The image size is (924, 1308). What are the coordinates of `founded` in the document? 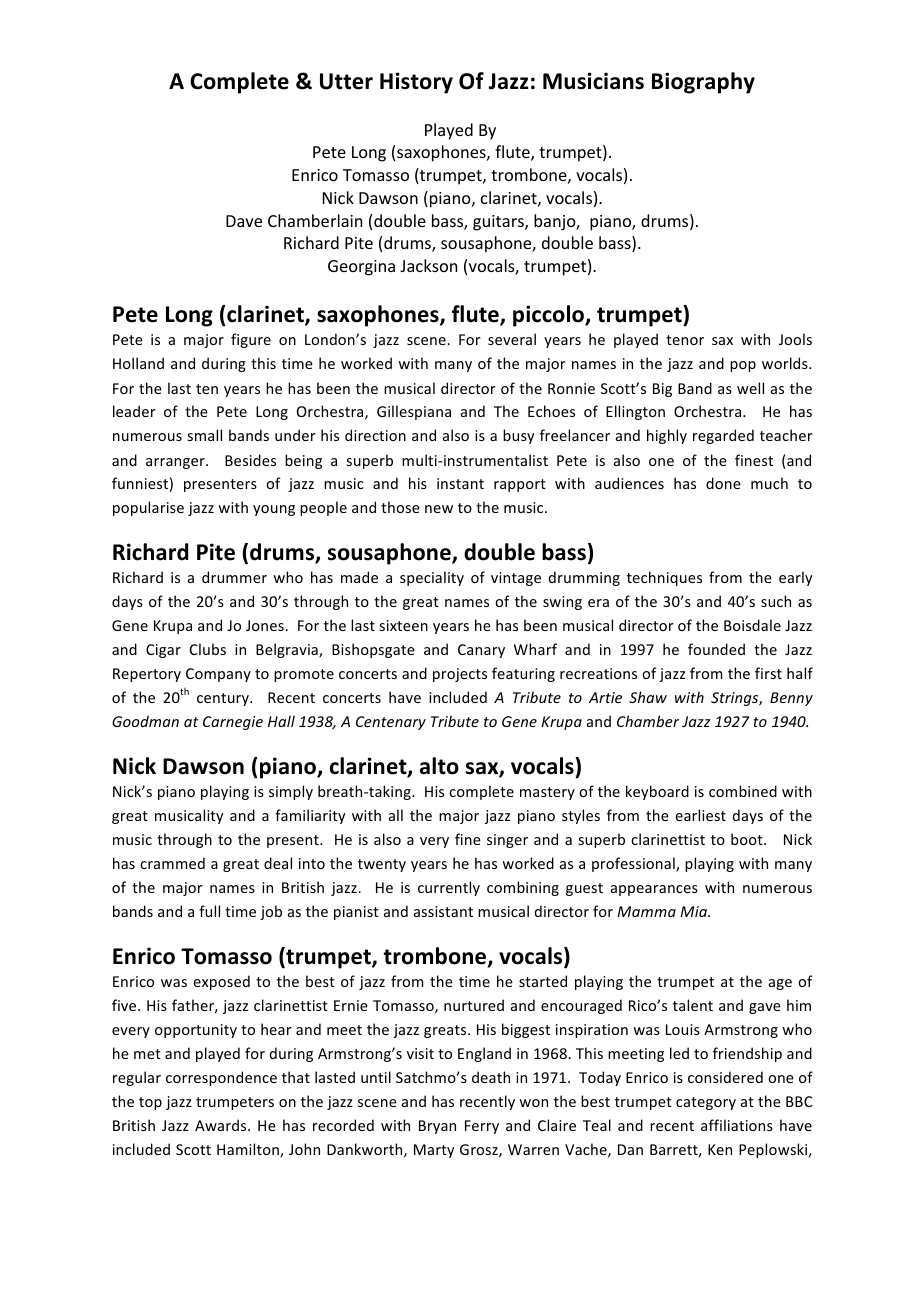 It's located at (716, 649).
